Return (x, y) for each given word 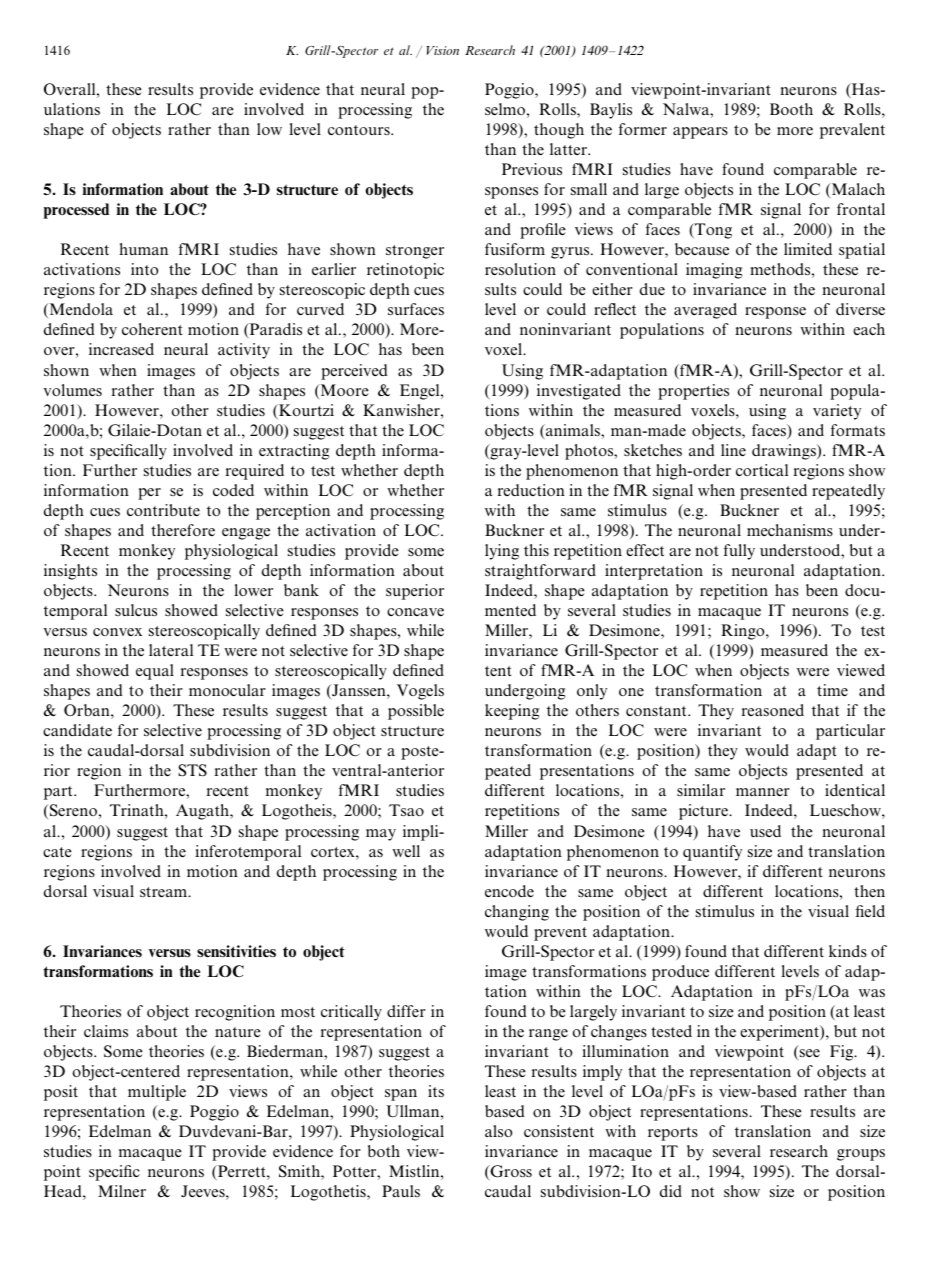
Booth (791, 109)
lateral (171, 650)
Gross (510, 1172)
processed (76, 211)
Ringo (744, 632)
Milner (122, 1191)
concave (415, 612)
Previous (532, 169)
